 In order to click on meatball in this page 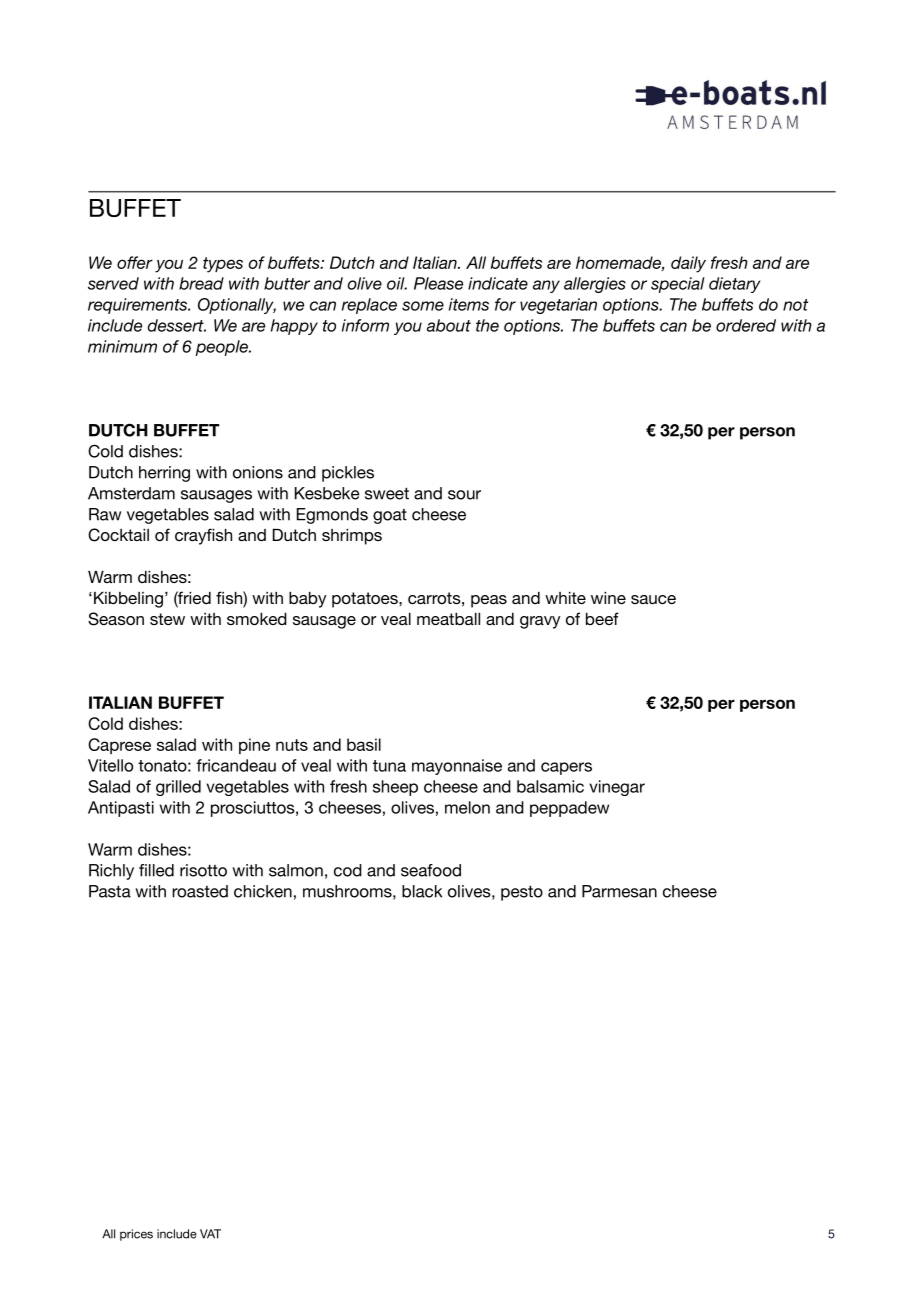, I will do `click(448, 619)`.
